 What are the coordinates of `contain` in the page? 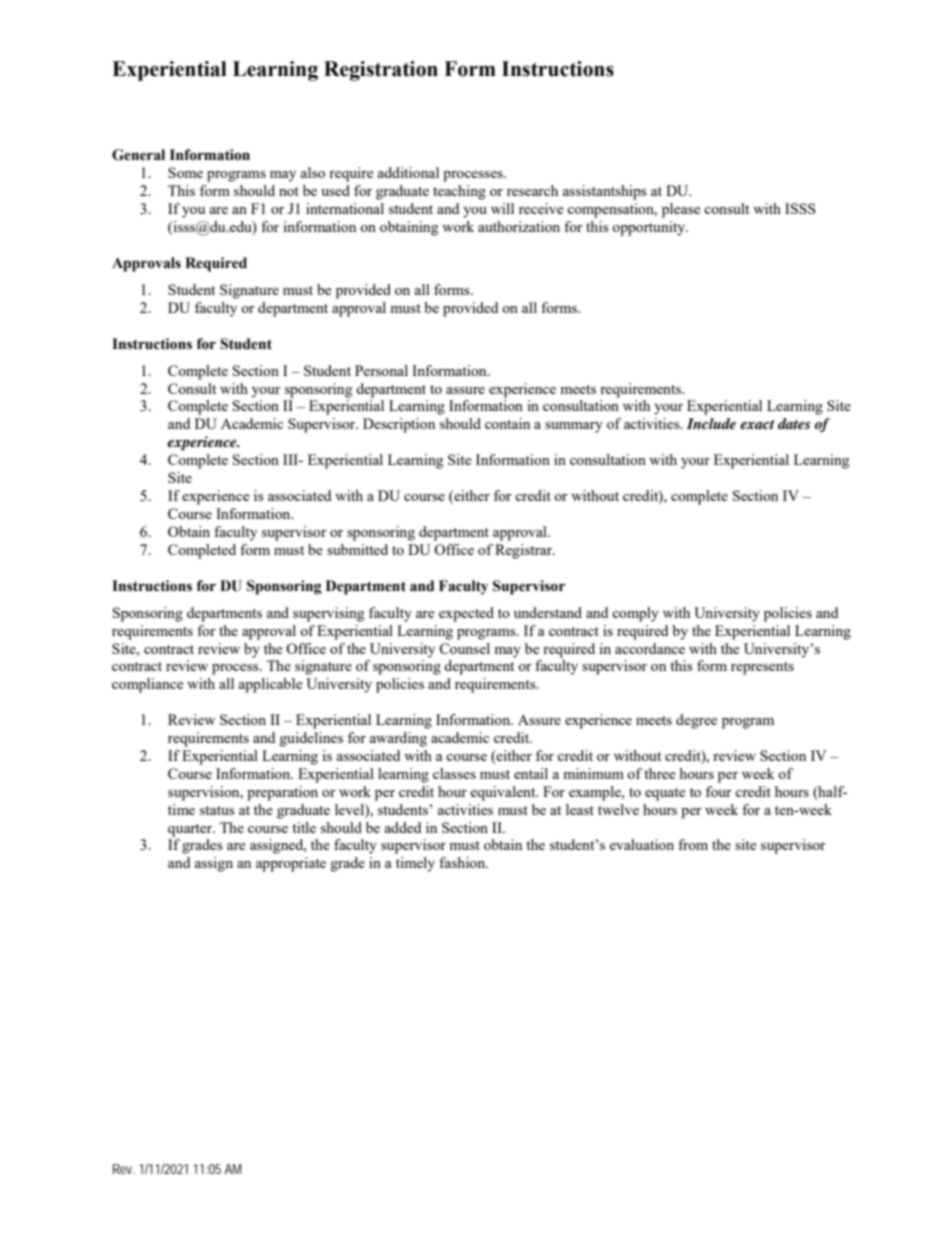 It's located at (507, 423).
